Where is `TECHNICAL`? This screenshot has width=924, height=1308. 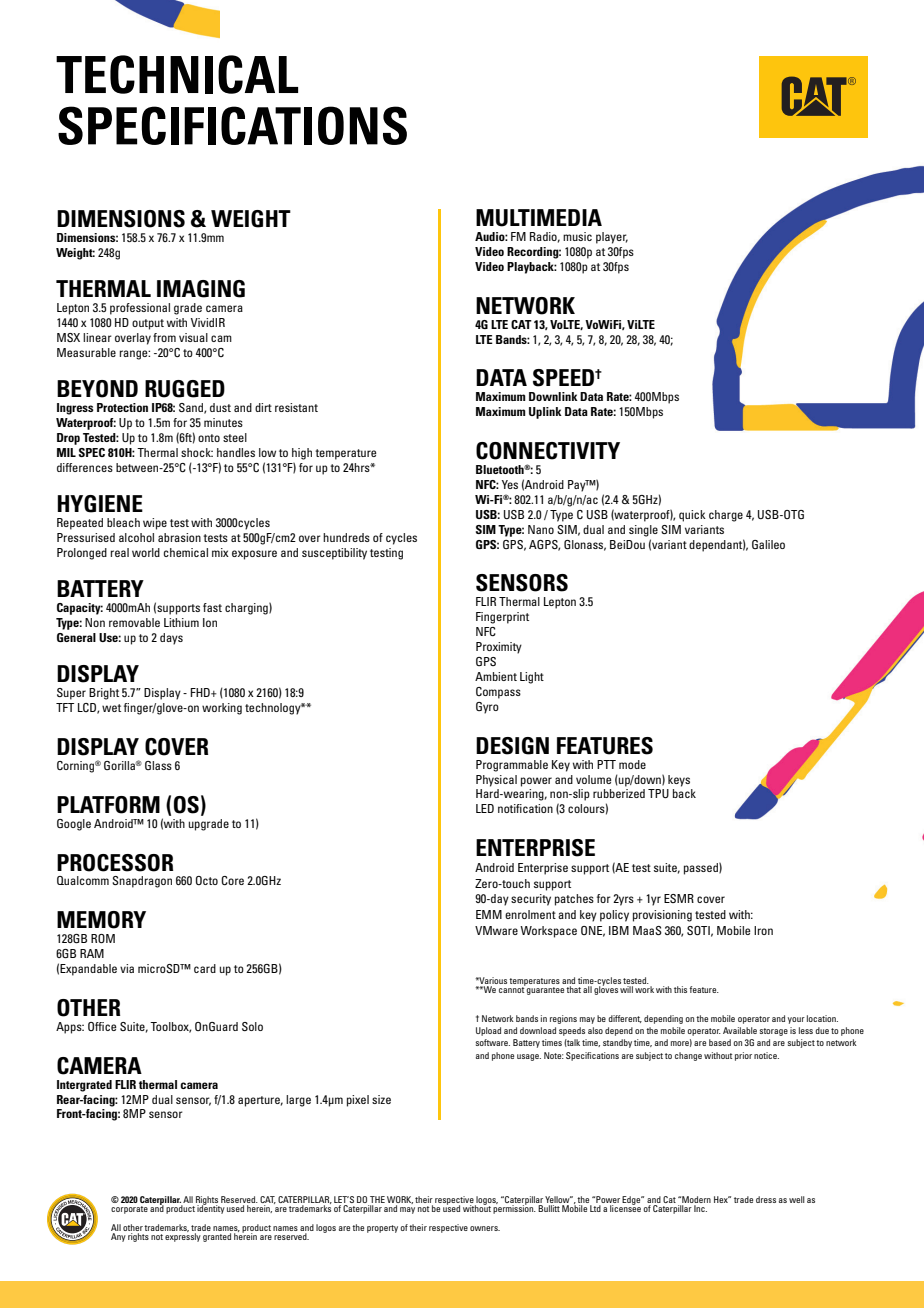
TECHNICAL is located at coordinates (177, 74).
